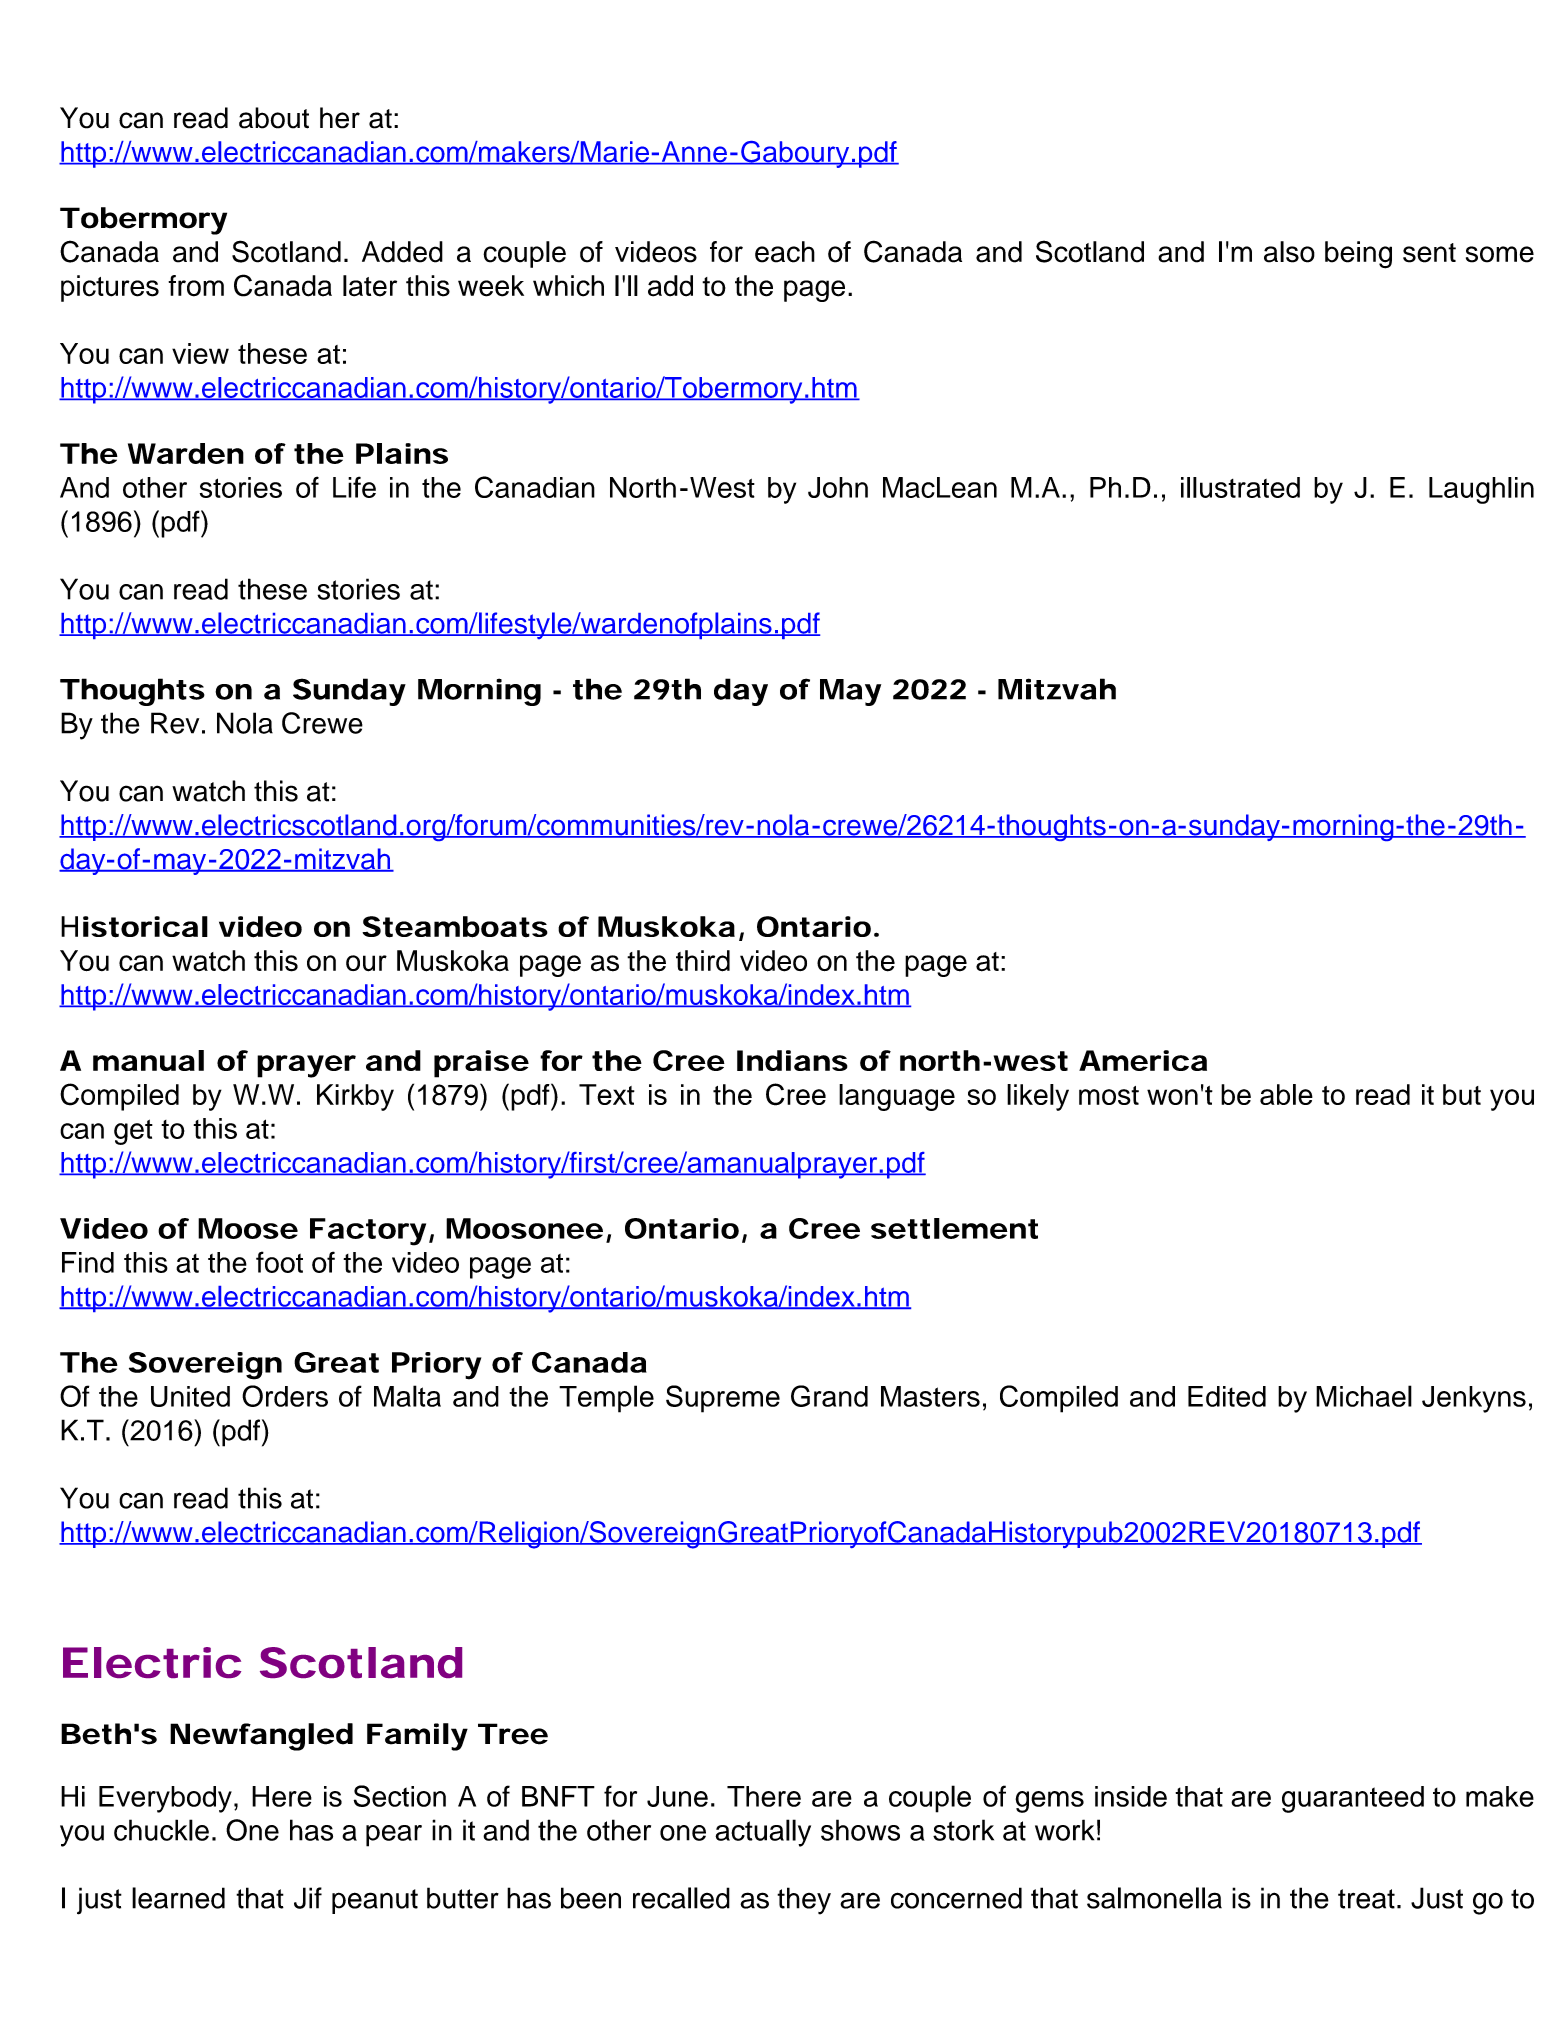 Image resolution: width=1568 pixels, height=2029 pixels. What do you see at coordinates (481, 1064) in the screenshot?
I see `praise` at bounding box center [481, 1064].
